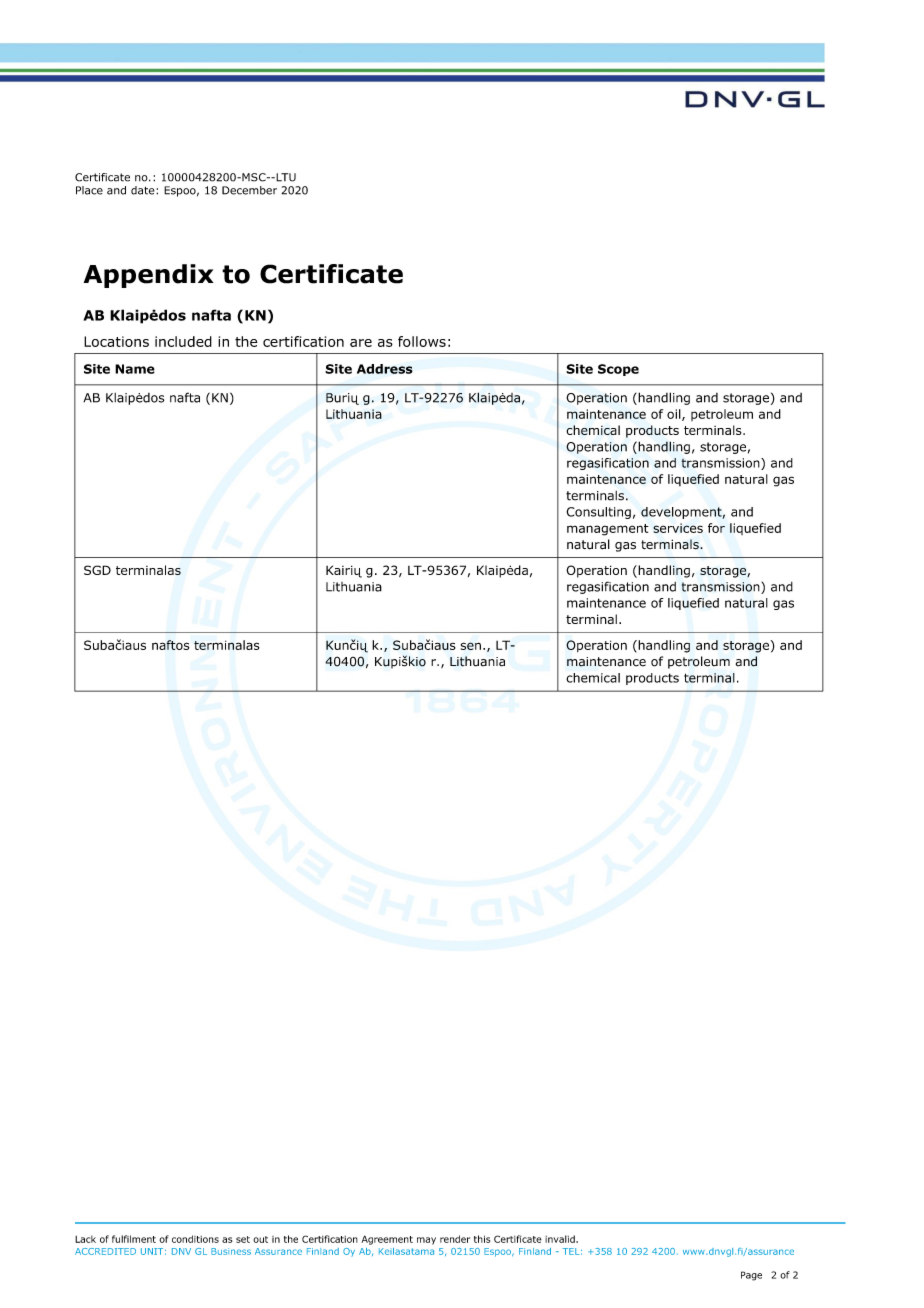  What do you see at coordinates (144, 190) in the document?
I see `date` at bounding box center [144, 190].
